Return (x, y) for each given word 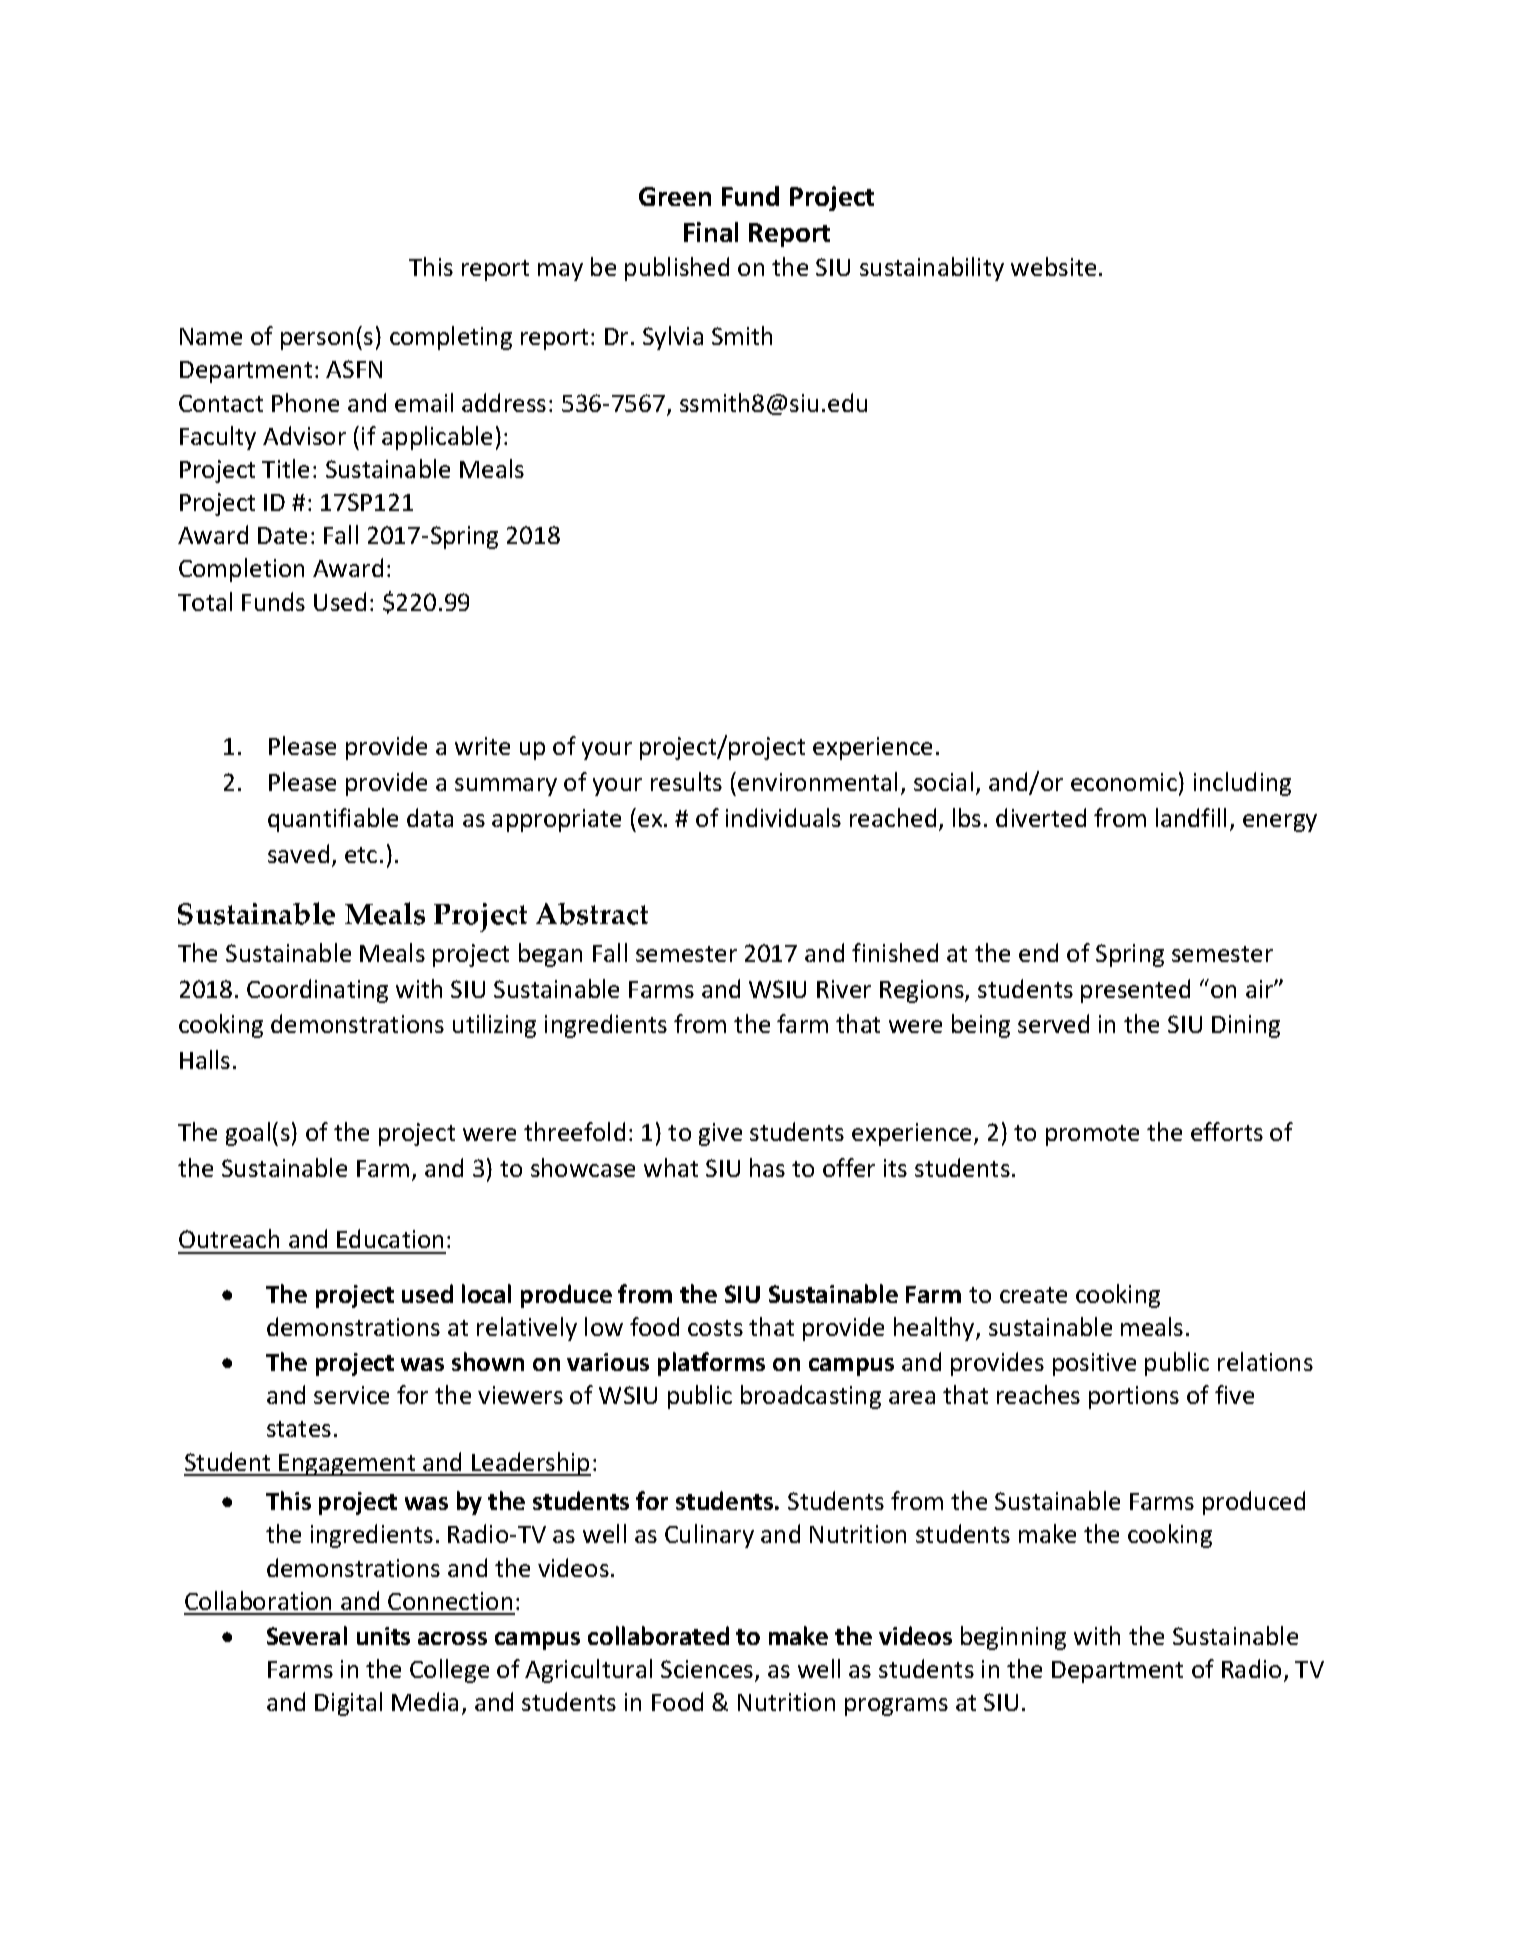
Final (711, 232)
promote (1092, 1135)
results (686, 781)
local (486, 1293)
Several (307, 1635)
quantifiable (333, 820)
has (767, 1167)
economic (1124, 782)
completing (451, 338)
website (1053, 266)
